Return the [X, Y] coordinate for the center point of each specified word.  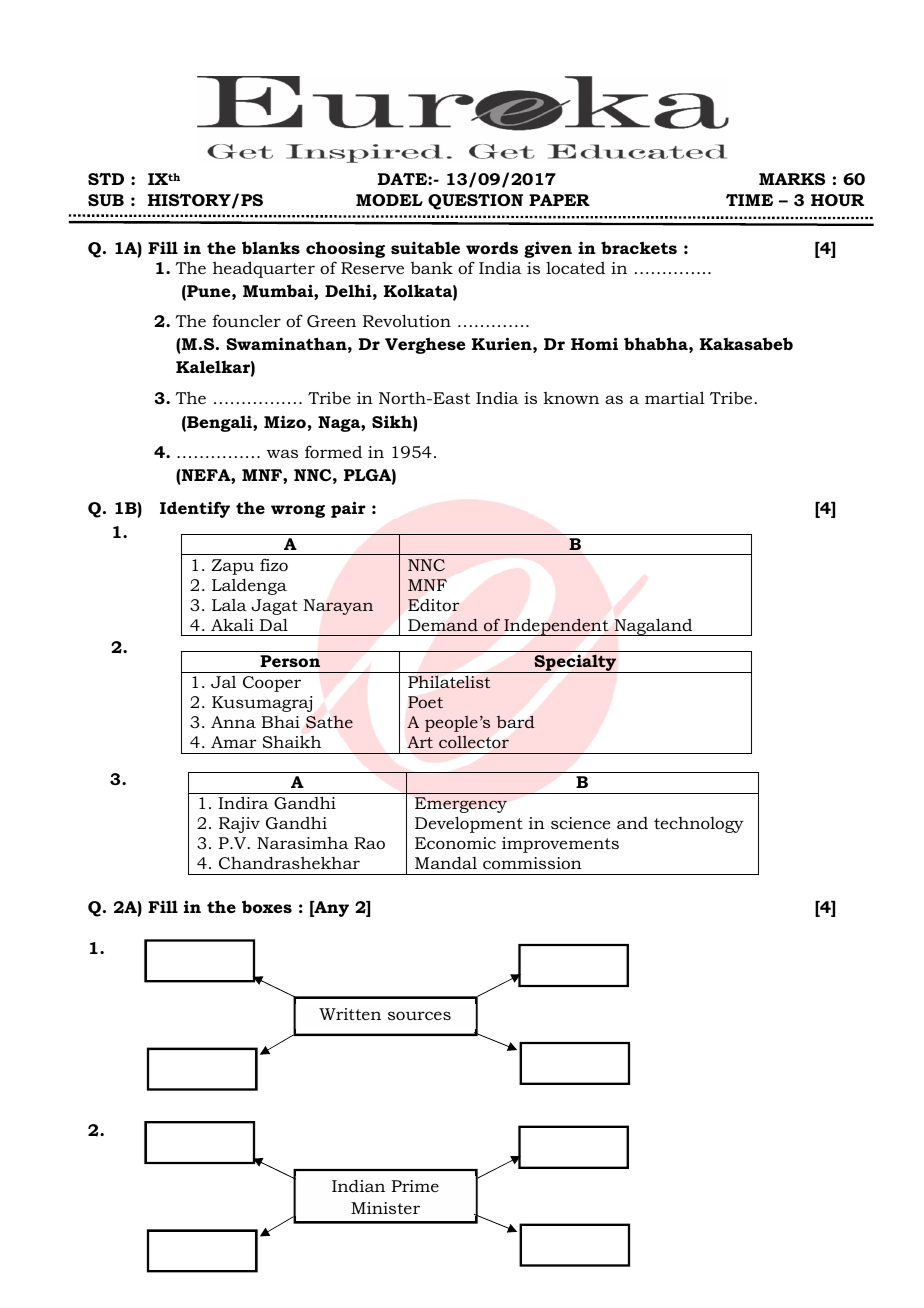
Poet [425, 702]
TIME [749, 200]
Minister [385, 1208]
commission [532, 863]
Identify [195, 509]
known [571, 398]
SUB [106, 200]
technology [699, 825]
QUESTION [475, 202]
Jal [223, 682]
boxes [267, 906]
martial [675, 397]
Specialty [575, 663]
